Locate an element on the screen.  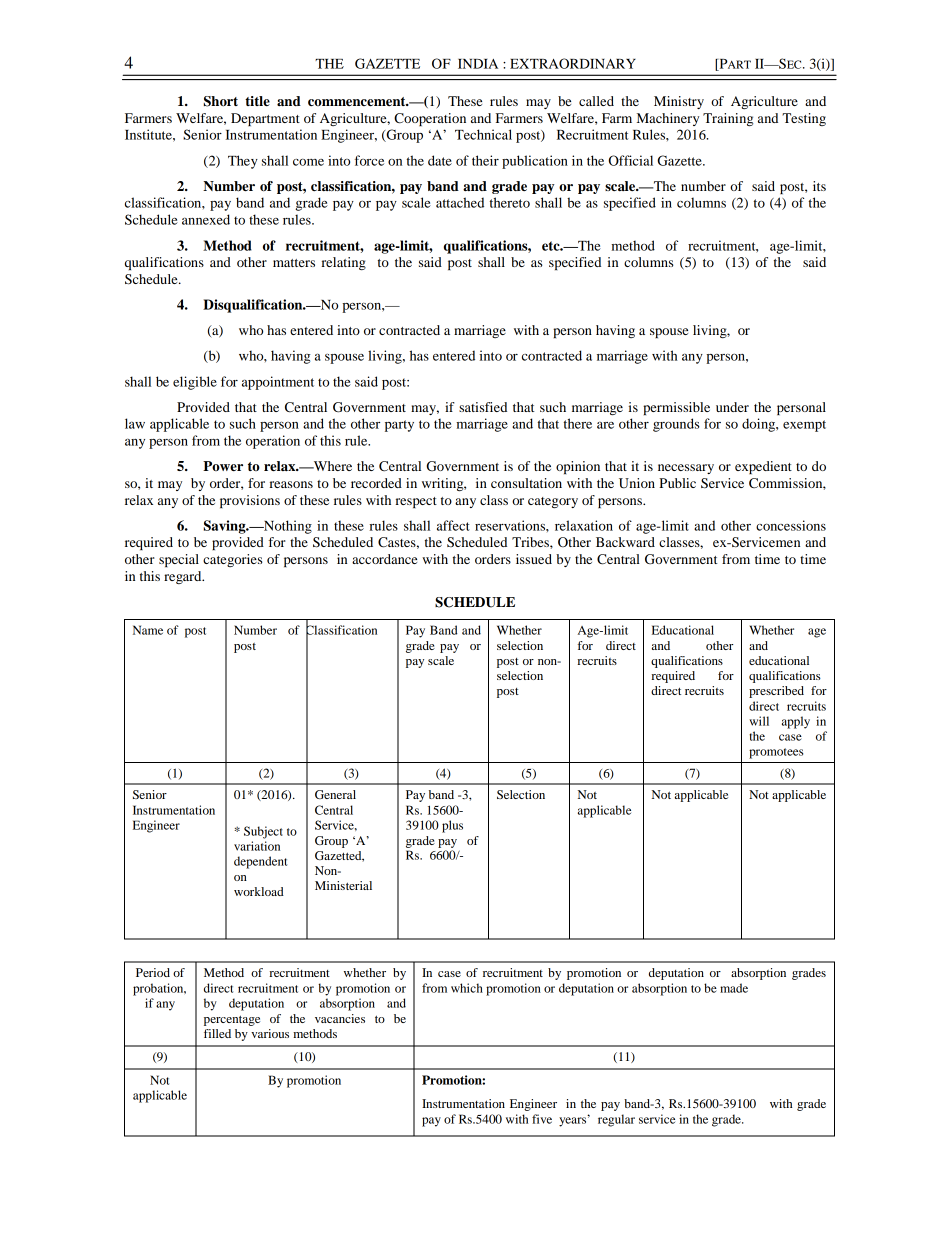
Training is located at coordinates (728, 119).
